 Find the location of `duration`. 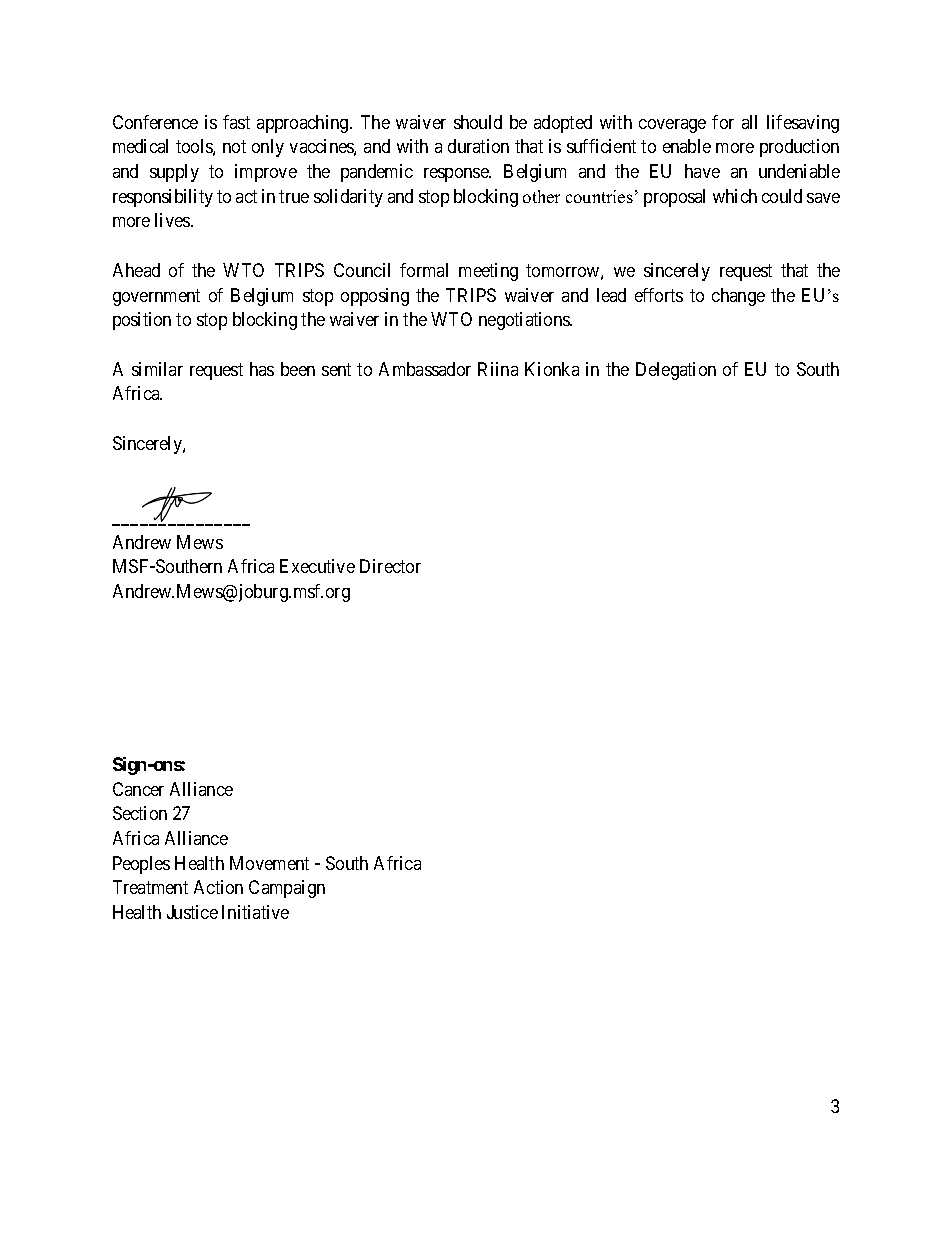

duration is located at coordinates (478, 146).
